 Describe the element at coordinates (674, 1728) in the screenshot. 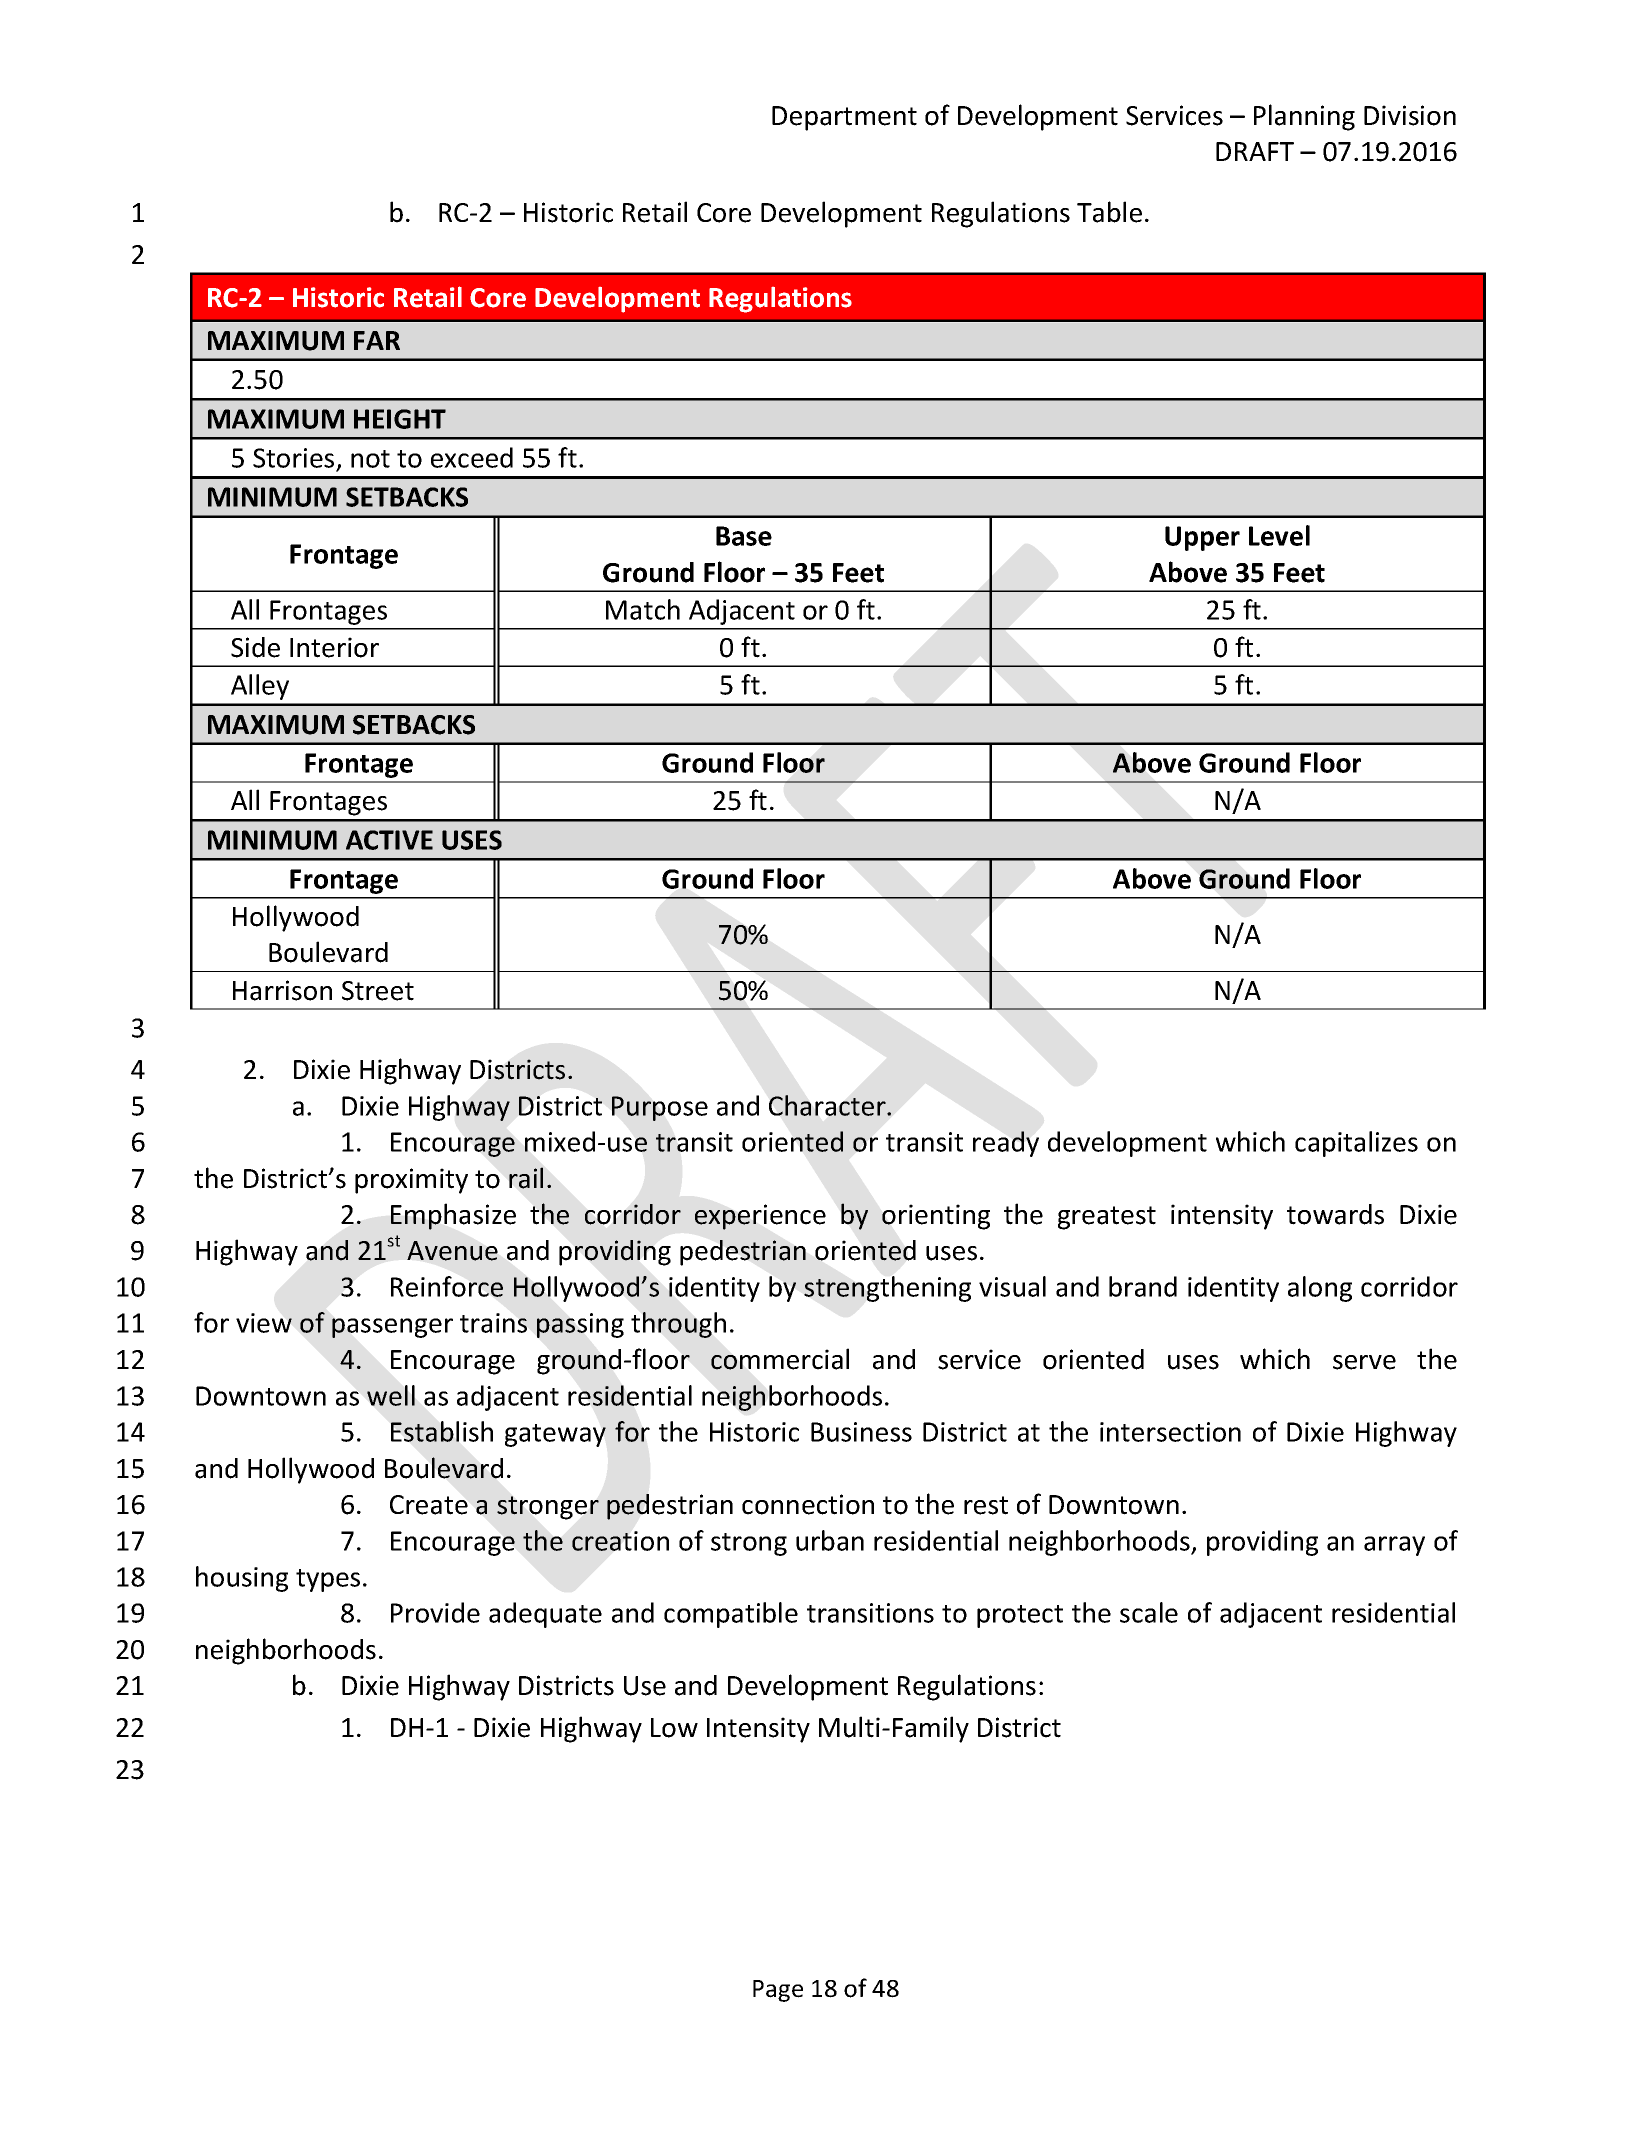

I see `Low` at that location.
